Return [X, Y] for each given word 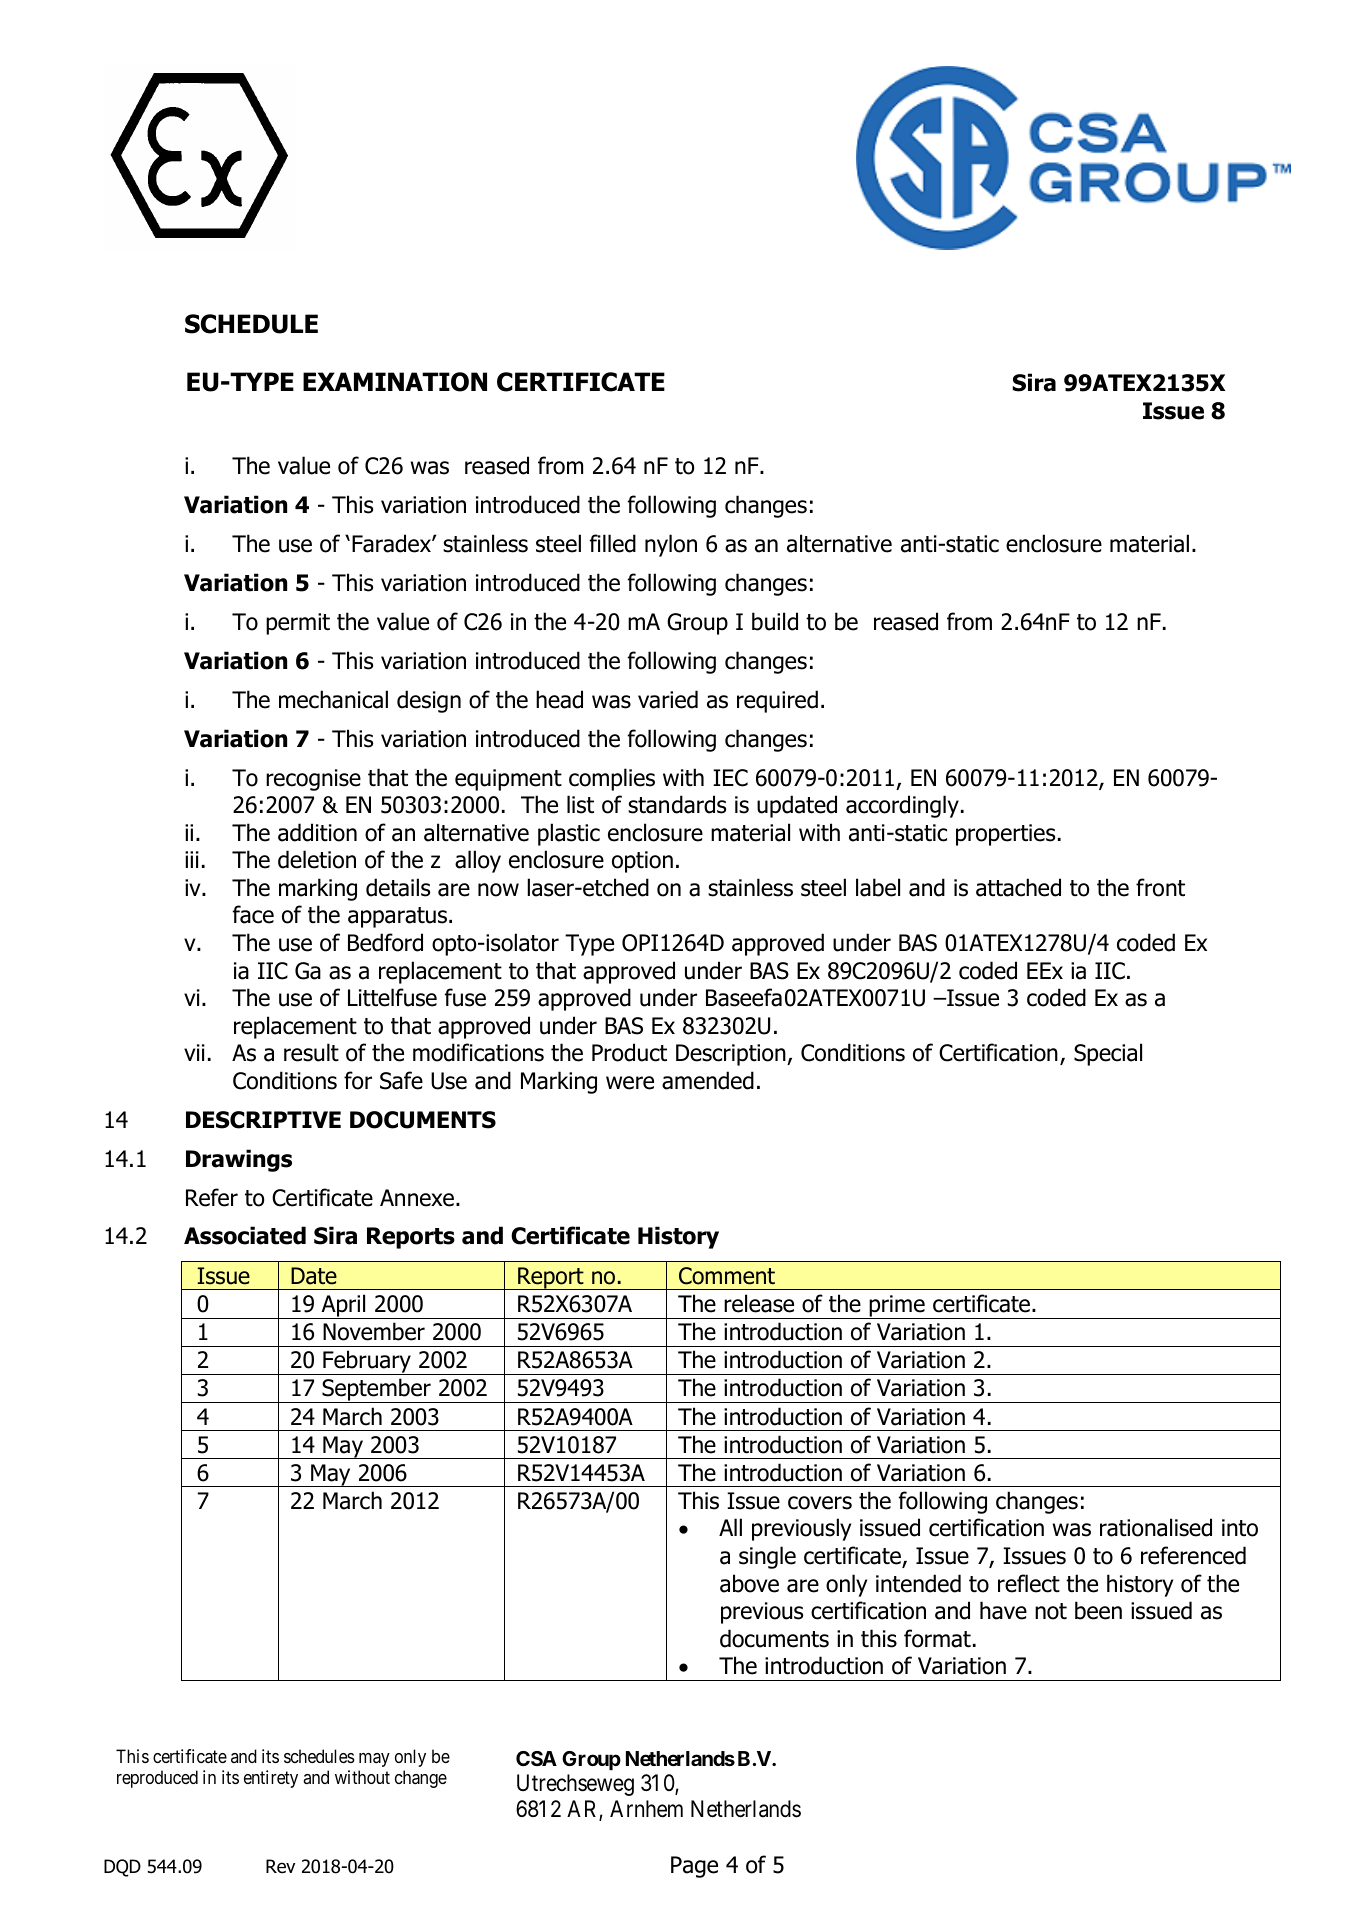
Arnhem [646, 1809]
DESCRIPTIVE [263, 1120]
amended [708, 1080]
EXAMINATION [395, 382]
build [775, 621]
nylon [671, 545]
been [1098, 1610]
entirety [271, 1779]
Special [1108, 1054]
